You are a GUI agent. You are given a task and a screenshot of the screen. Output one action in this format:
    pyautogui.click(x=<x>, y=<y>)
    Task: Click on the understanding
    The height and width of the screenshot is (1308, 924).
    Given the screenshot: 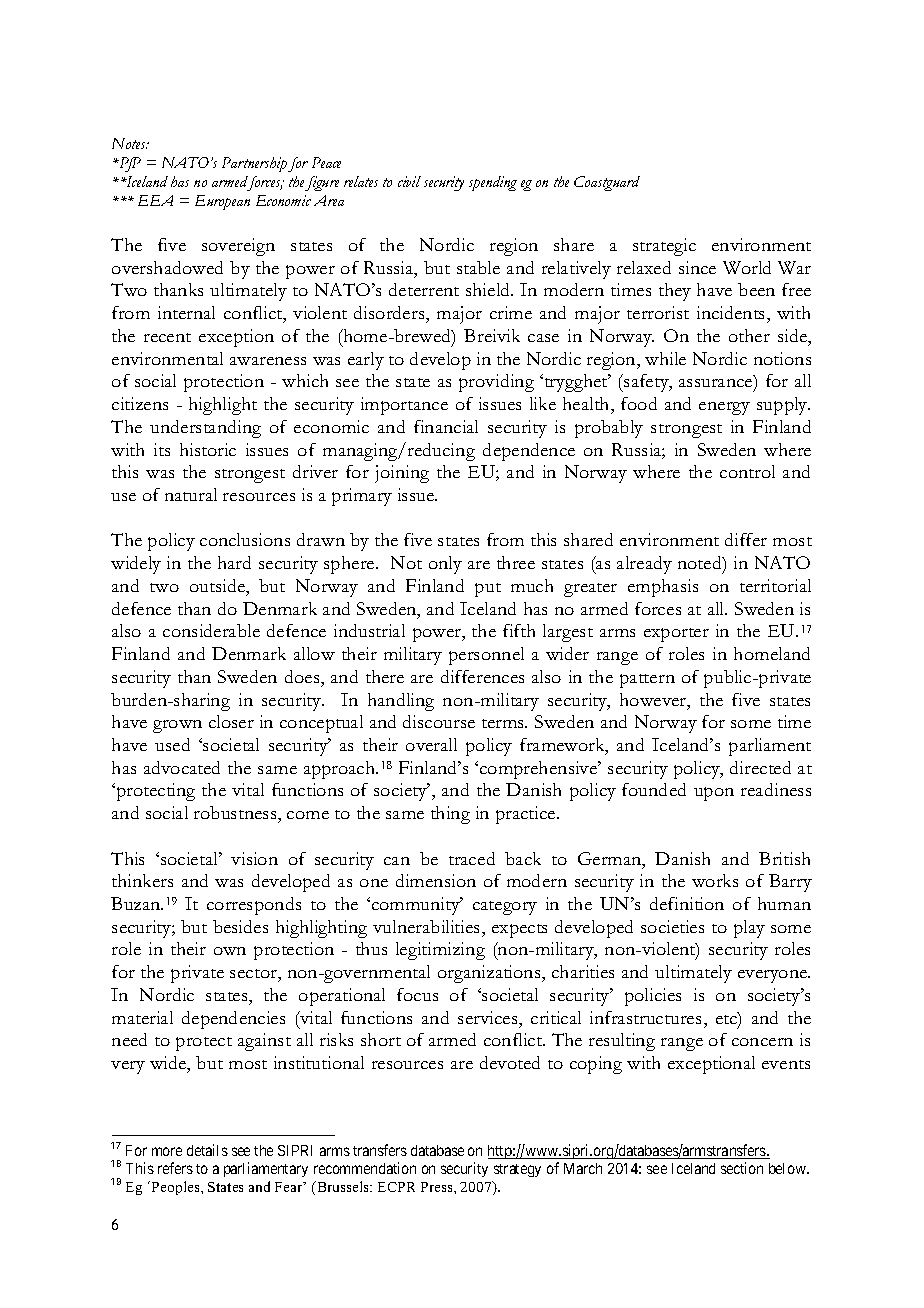 What is the action you would take?
    pyautogui.click(x=205, y=429)
